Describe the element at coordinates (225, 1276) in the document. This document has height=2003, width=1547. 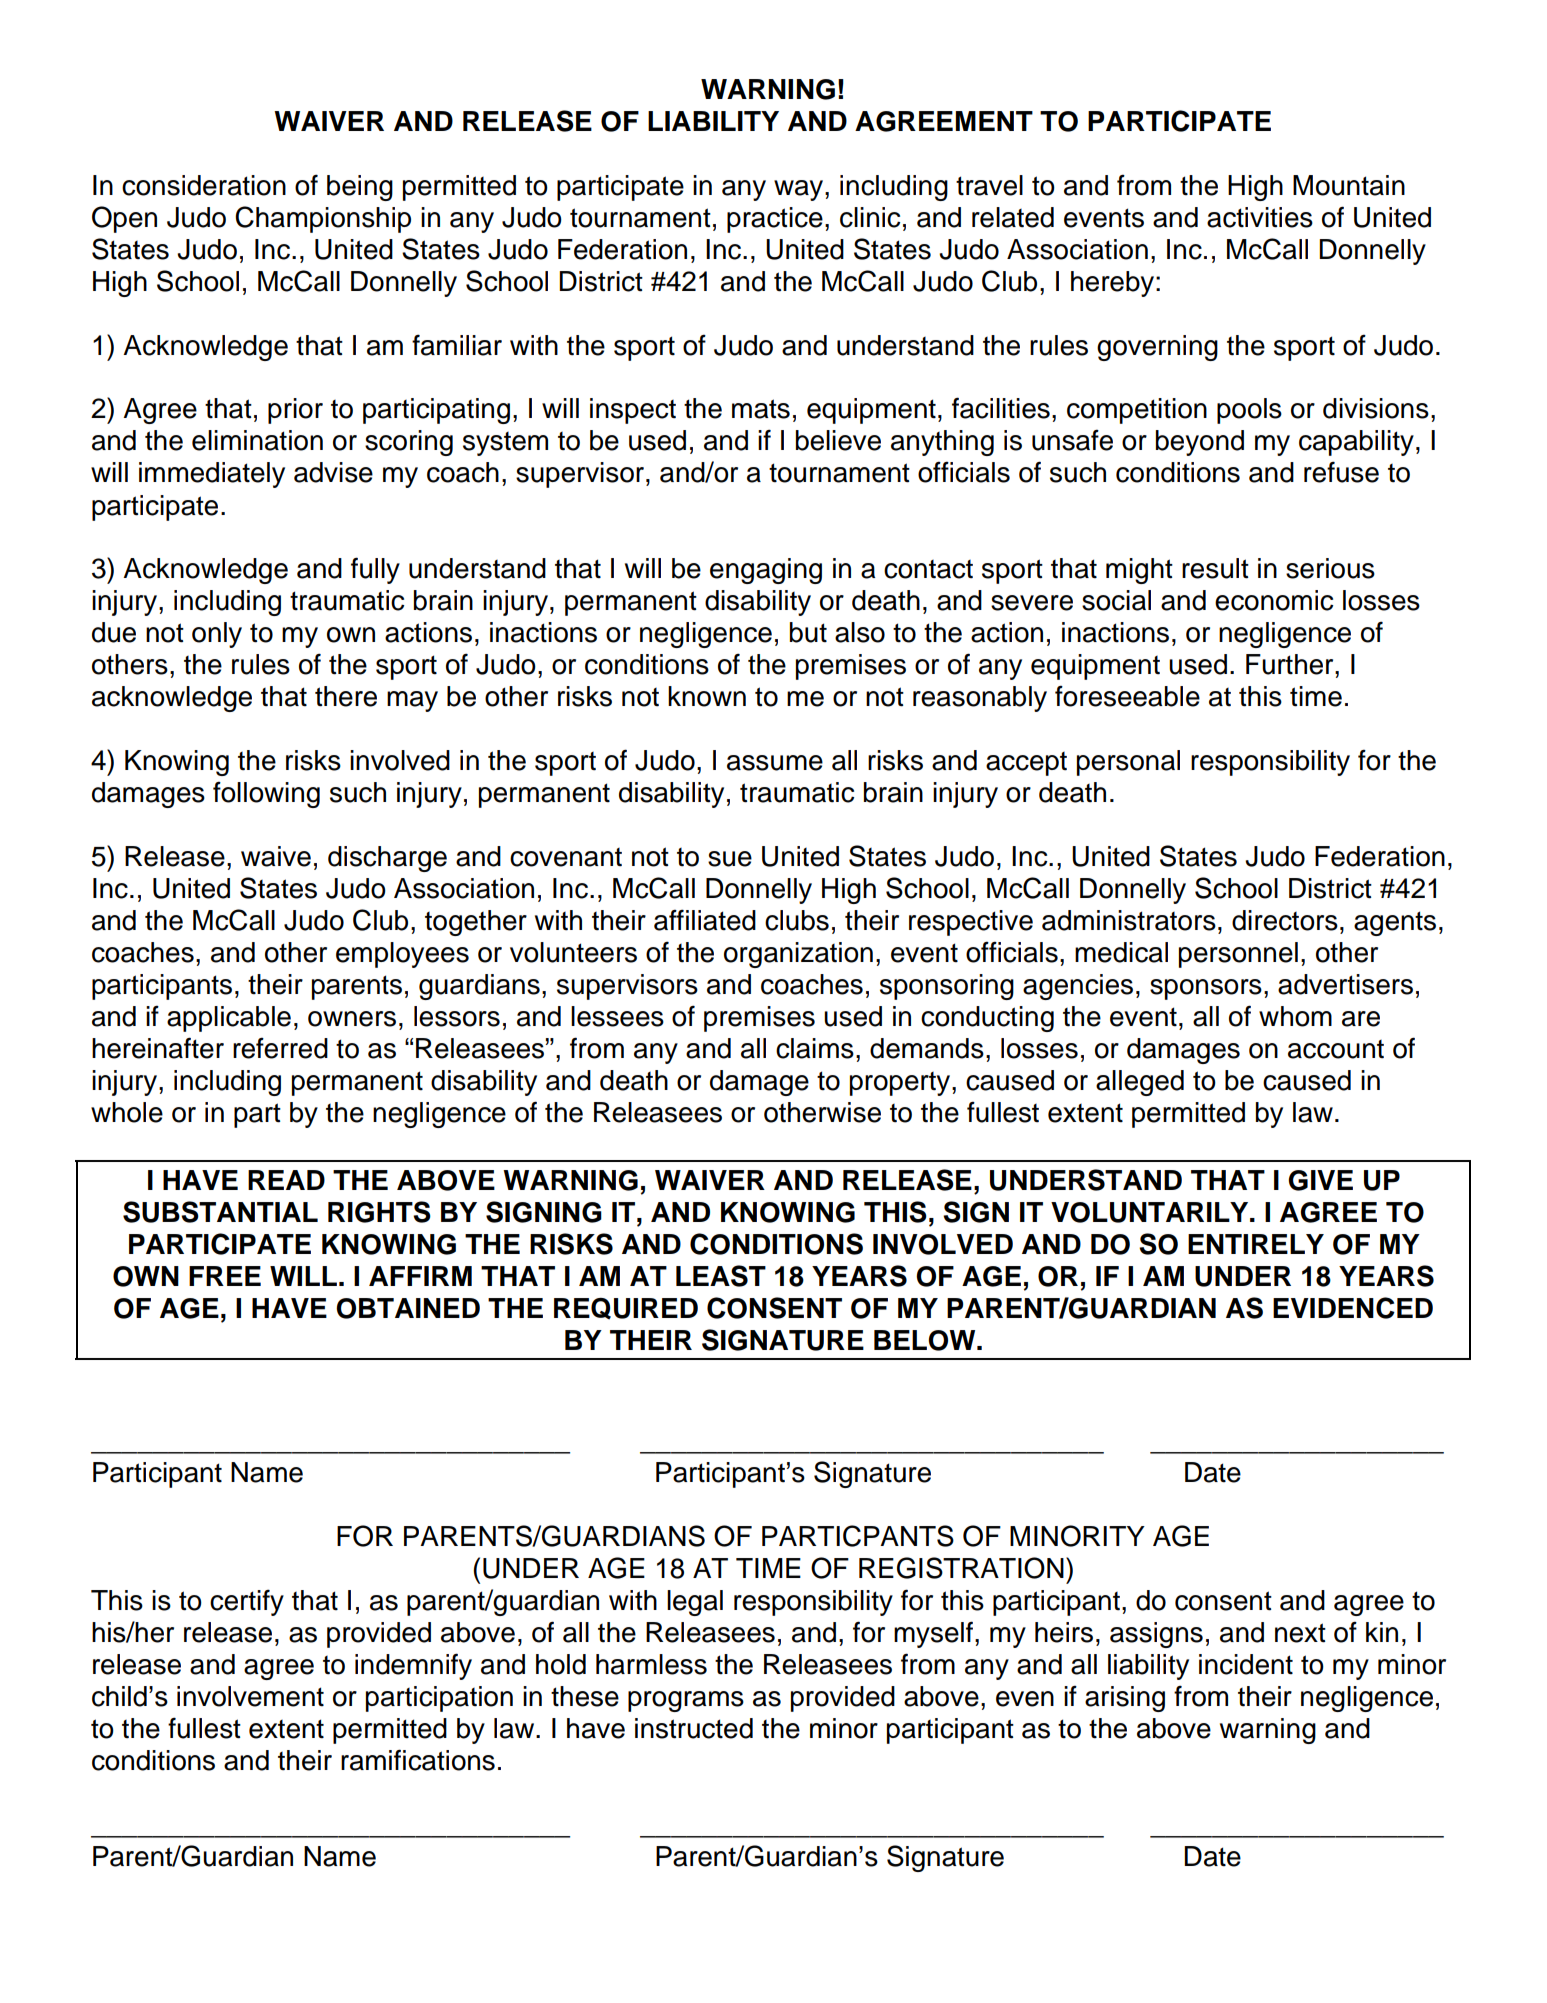
I see `FREE` at that location.
